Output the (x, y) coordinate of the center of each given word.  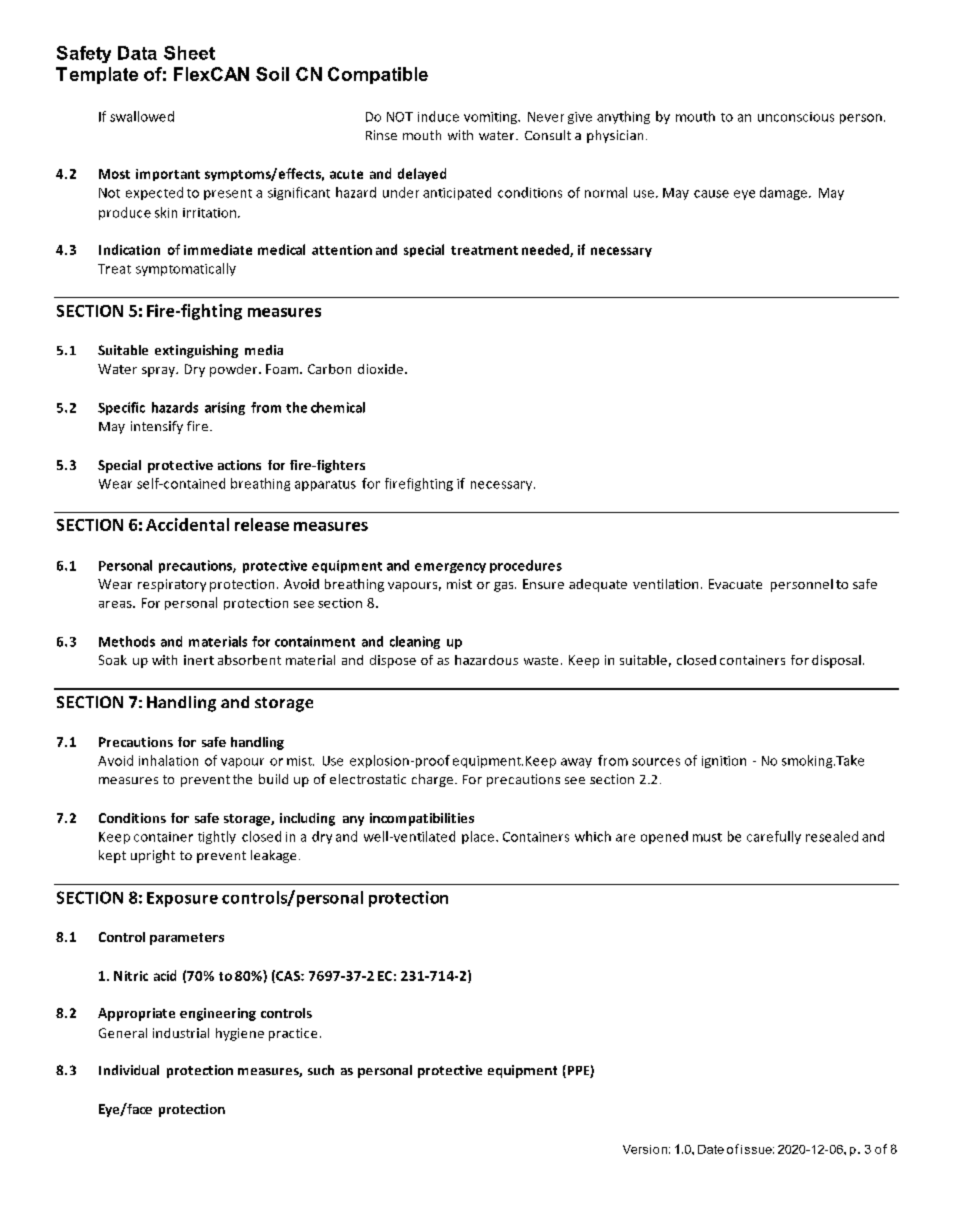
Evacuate (735, 584)
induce (438, 116)
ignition (724, 762)
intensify (157, 427)
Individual (129, 1070)
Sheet (189, 53)
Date (711, 1149)
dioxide (380, 369)
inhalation (168, 760)
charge (432, 780)
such (321, 1070)
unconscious (796, 117)
